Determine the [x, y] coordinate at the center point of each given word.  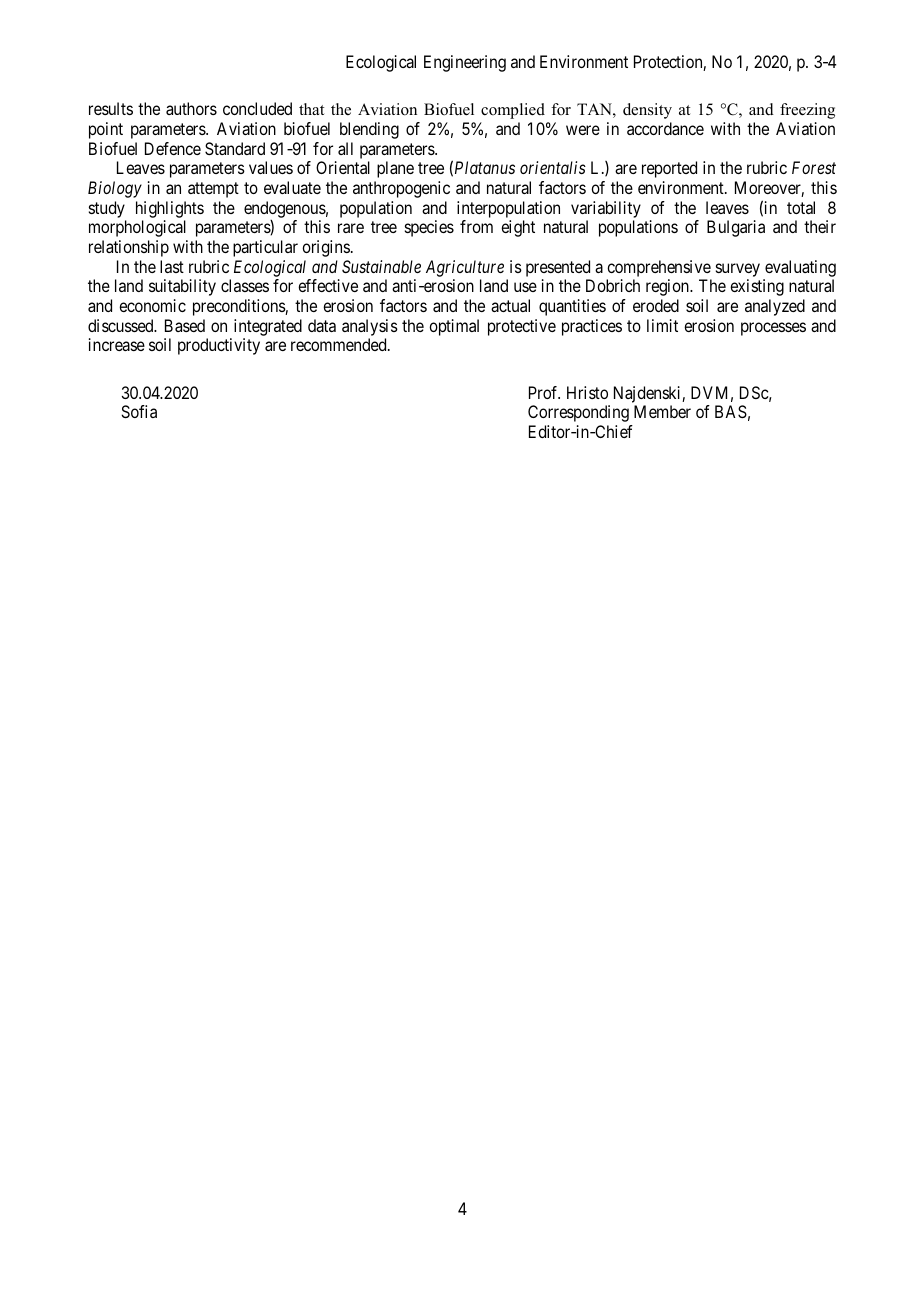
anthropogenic [401, 189]
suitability [182, 287]
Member [662, 411]
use [525, 287]
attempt [213, 190]
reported [669, 169]
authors [191, 108]
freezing [807, 111]
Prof [544, 392]
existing [757, 287]
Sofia [139, 411]
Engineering [465, 63]
